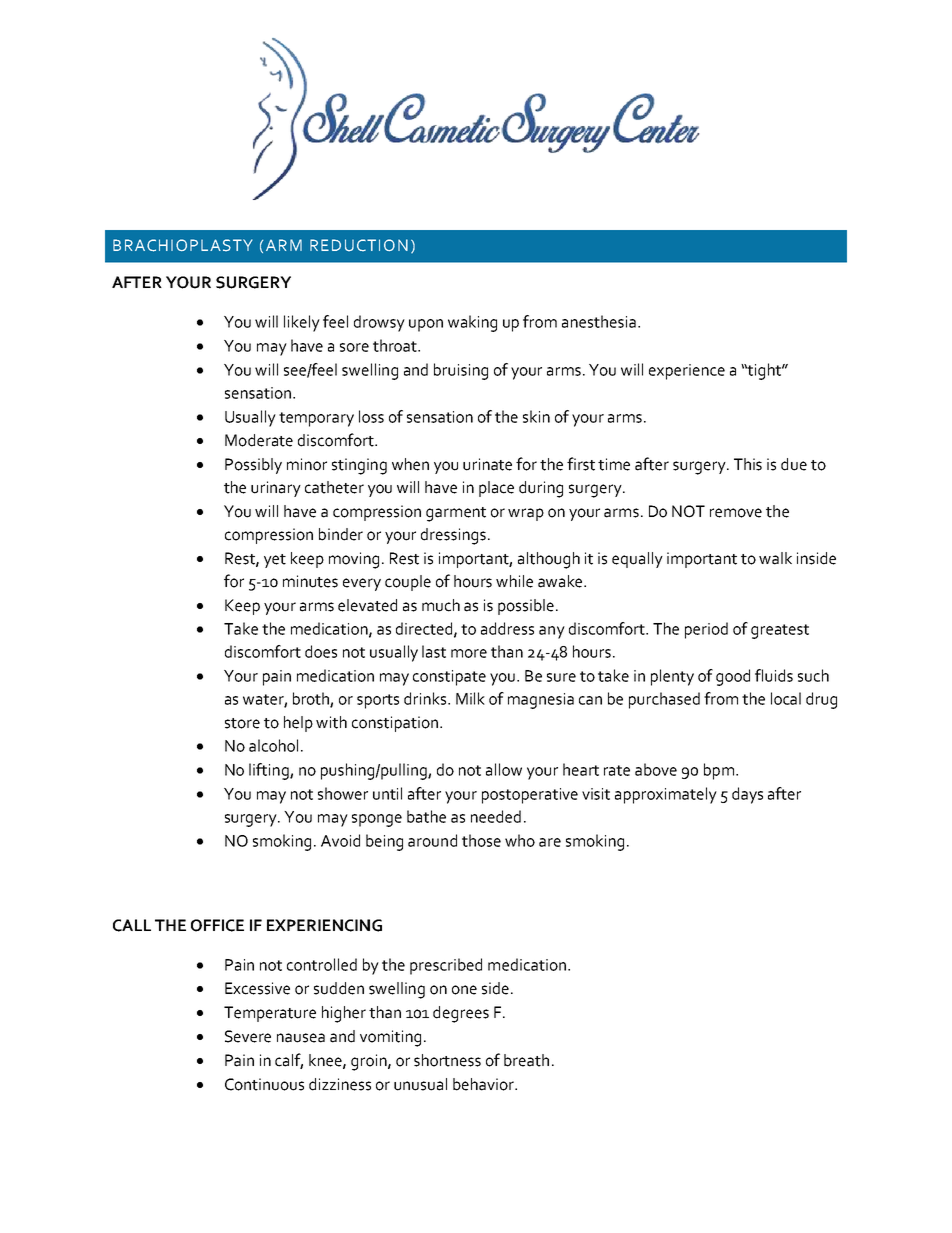  What do you see at coordinates (447, 1060) in the screenshot?
I see `shortness` at bounding box center [447, 1060].
